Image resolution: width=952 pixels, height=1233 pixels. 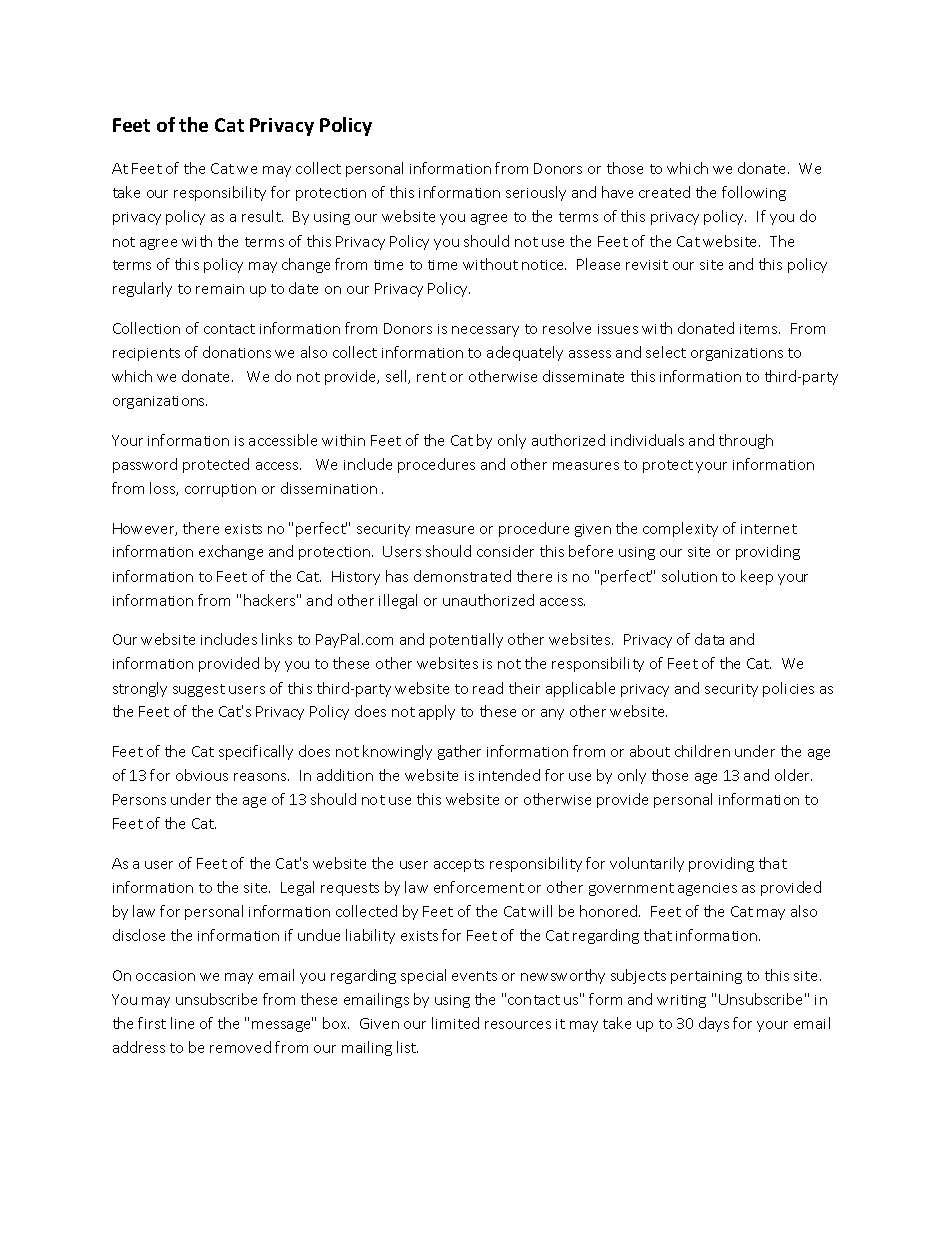 I want to click on through, so click(x=746, y=441).
